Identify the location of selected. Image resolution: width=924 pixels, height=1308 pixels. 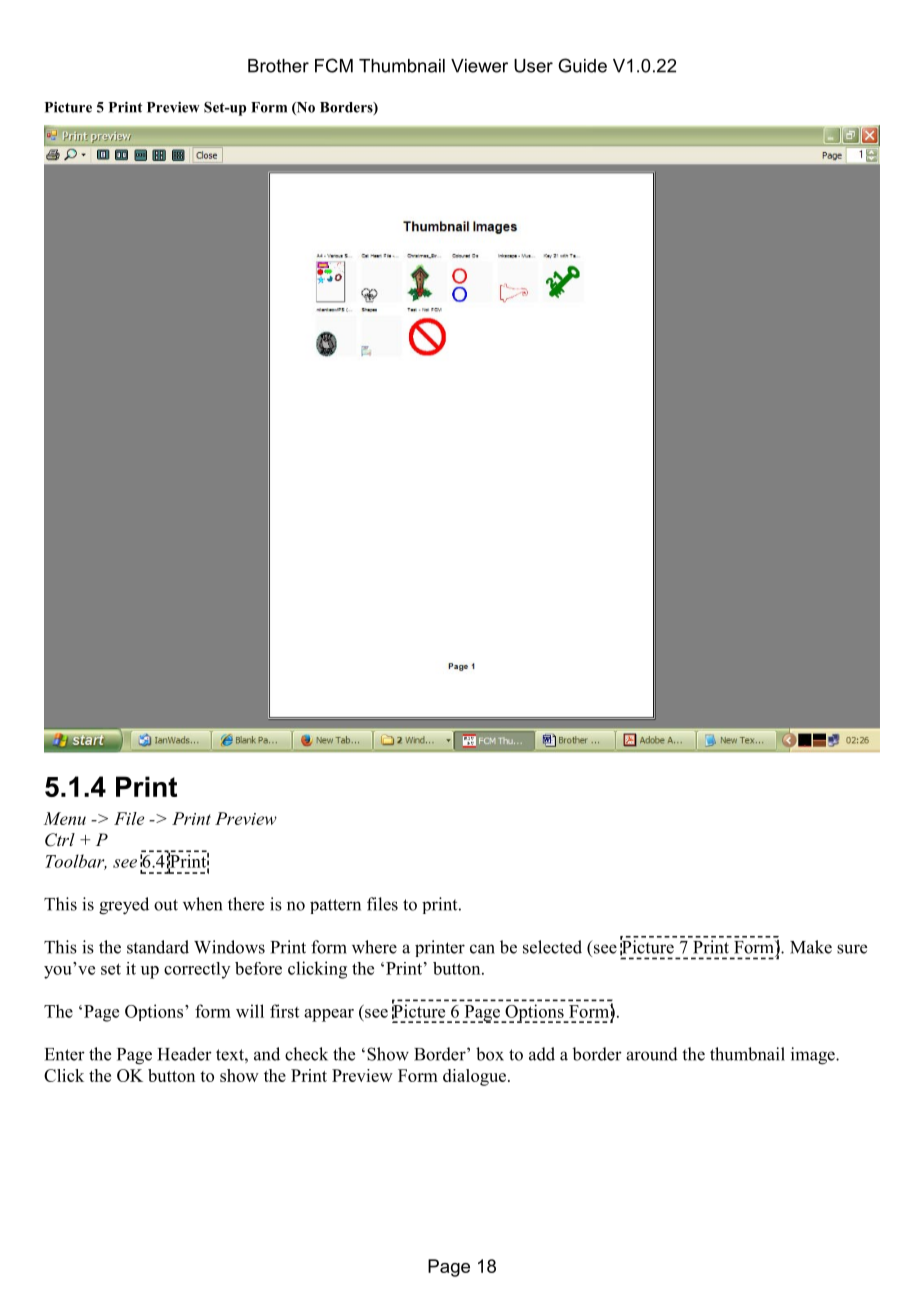
(552, 947).
